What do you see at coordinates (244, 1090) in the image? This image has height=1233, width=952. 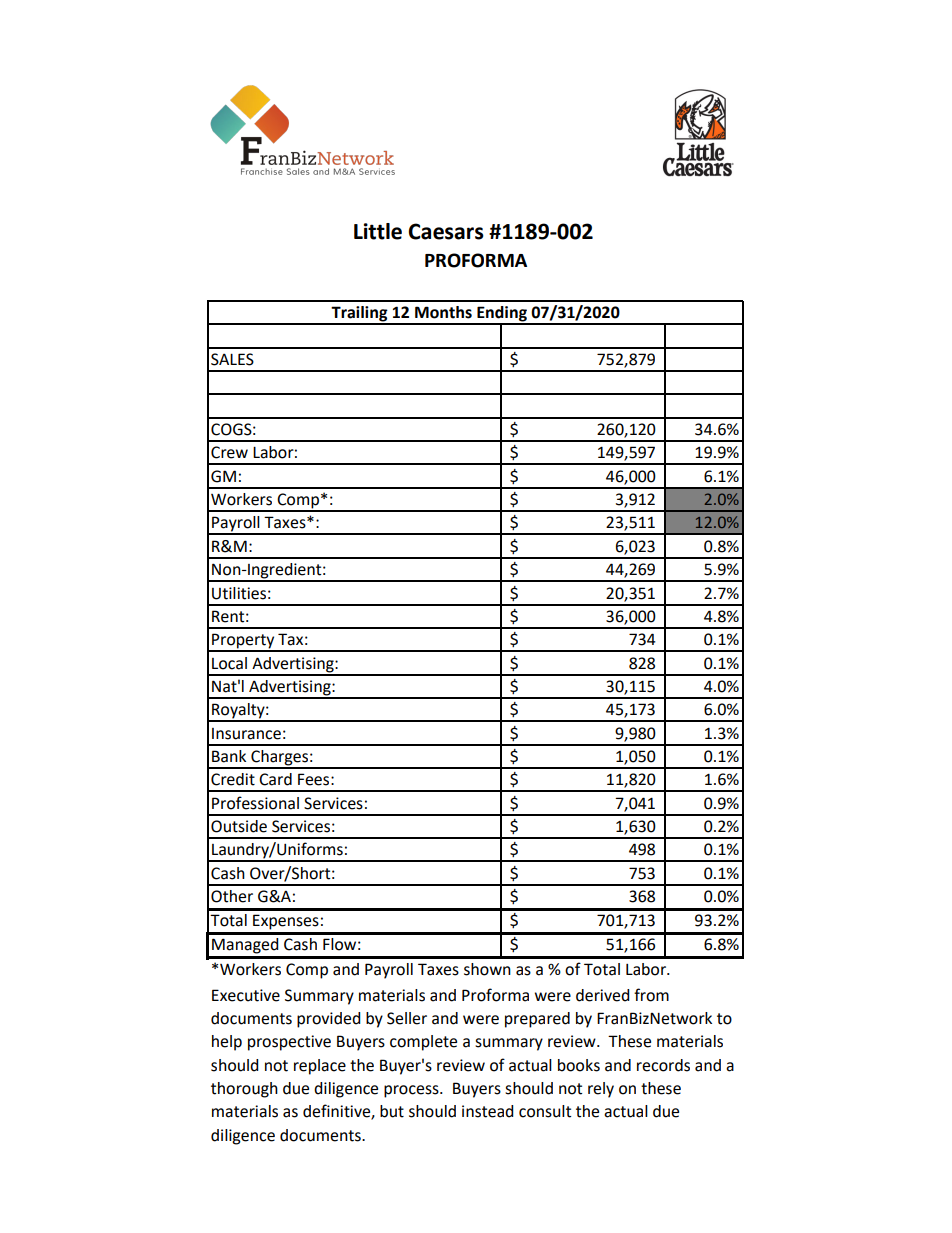 I see `thorough` at bounding box center [244, 1090].
